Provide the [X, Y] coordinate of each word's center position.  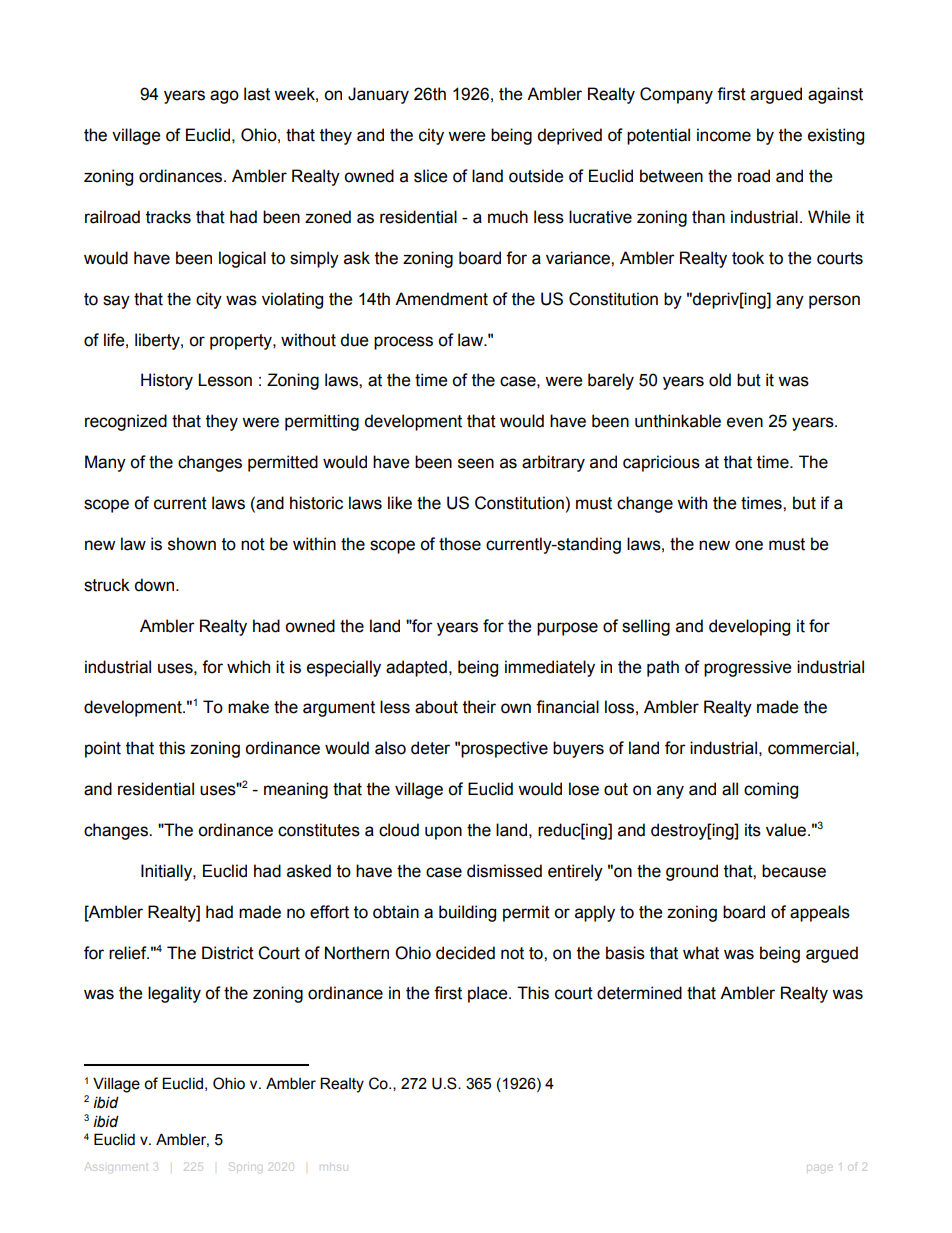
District [228, 953]
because [794, 871]
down [155, 585]
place [489, 994]
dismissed [504, 871]
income [724, 135]
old [720, 380]
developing [749, 627]
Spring [246, 1168]
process [403, 343]
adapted [416, 668]
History [167, 381]
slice [430, 176]
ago [224, 97]
